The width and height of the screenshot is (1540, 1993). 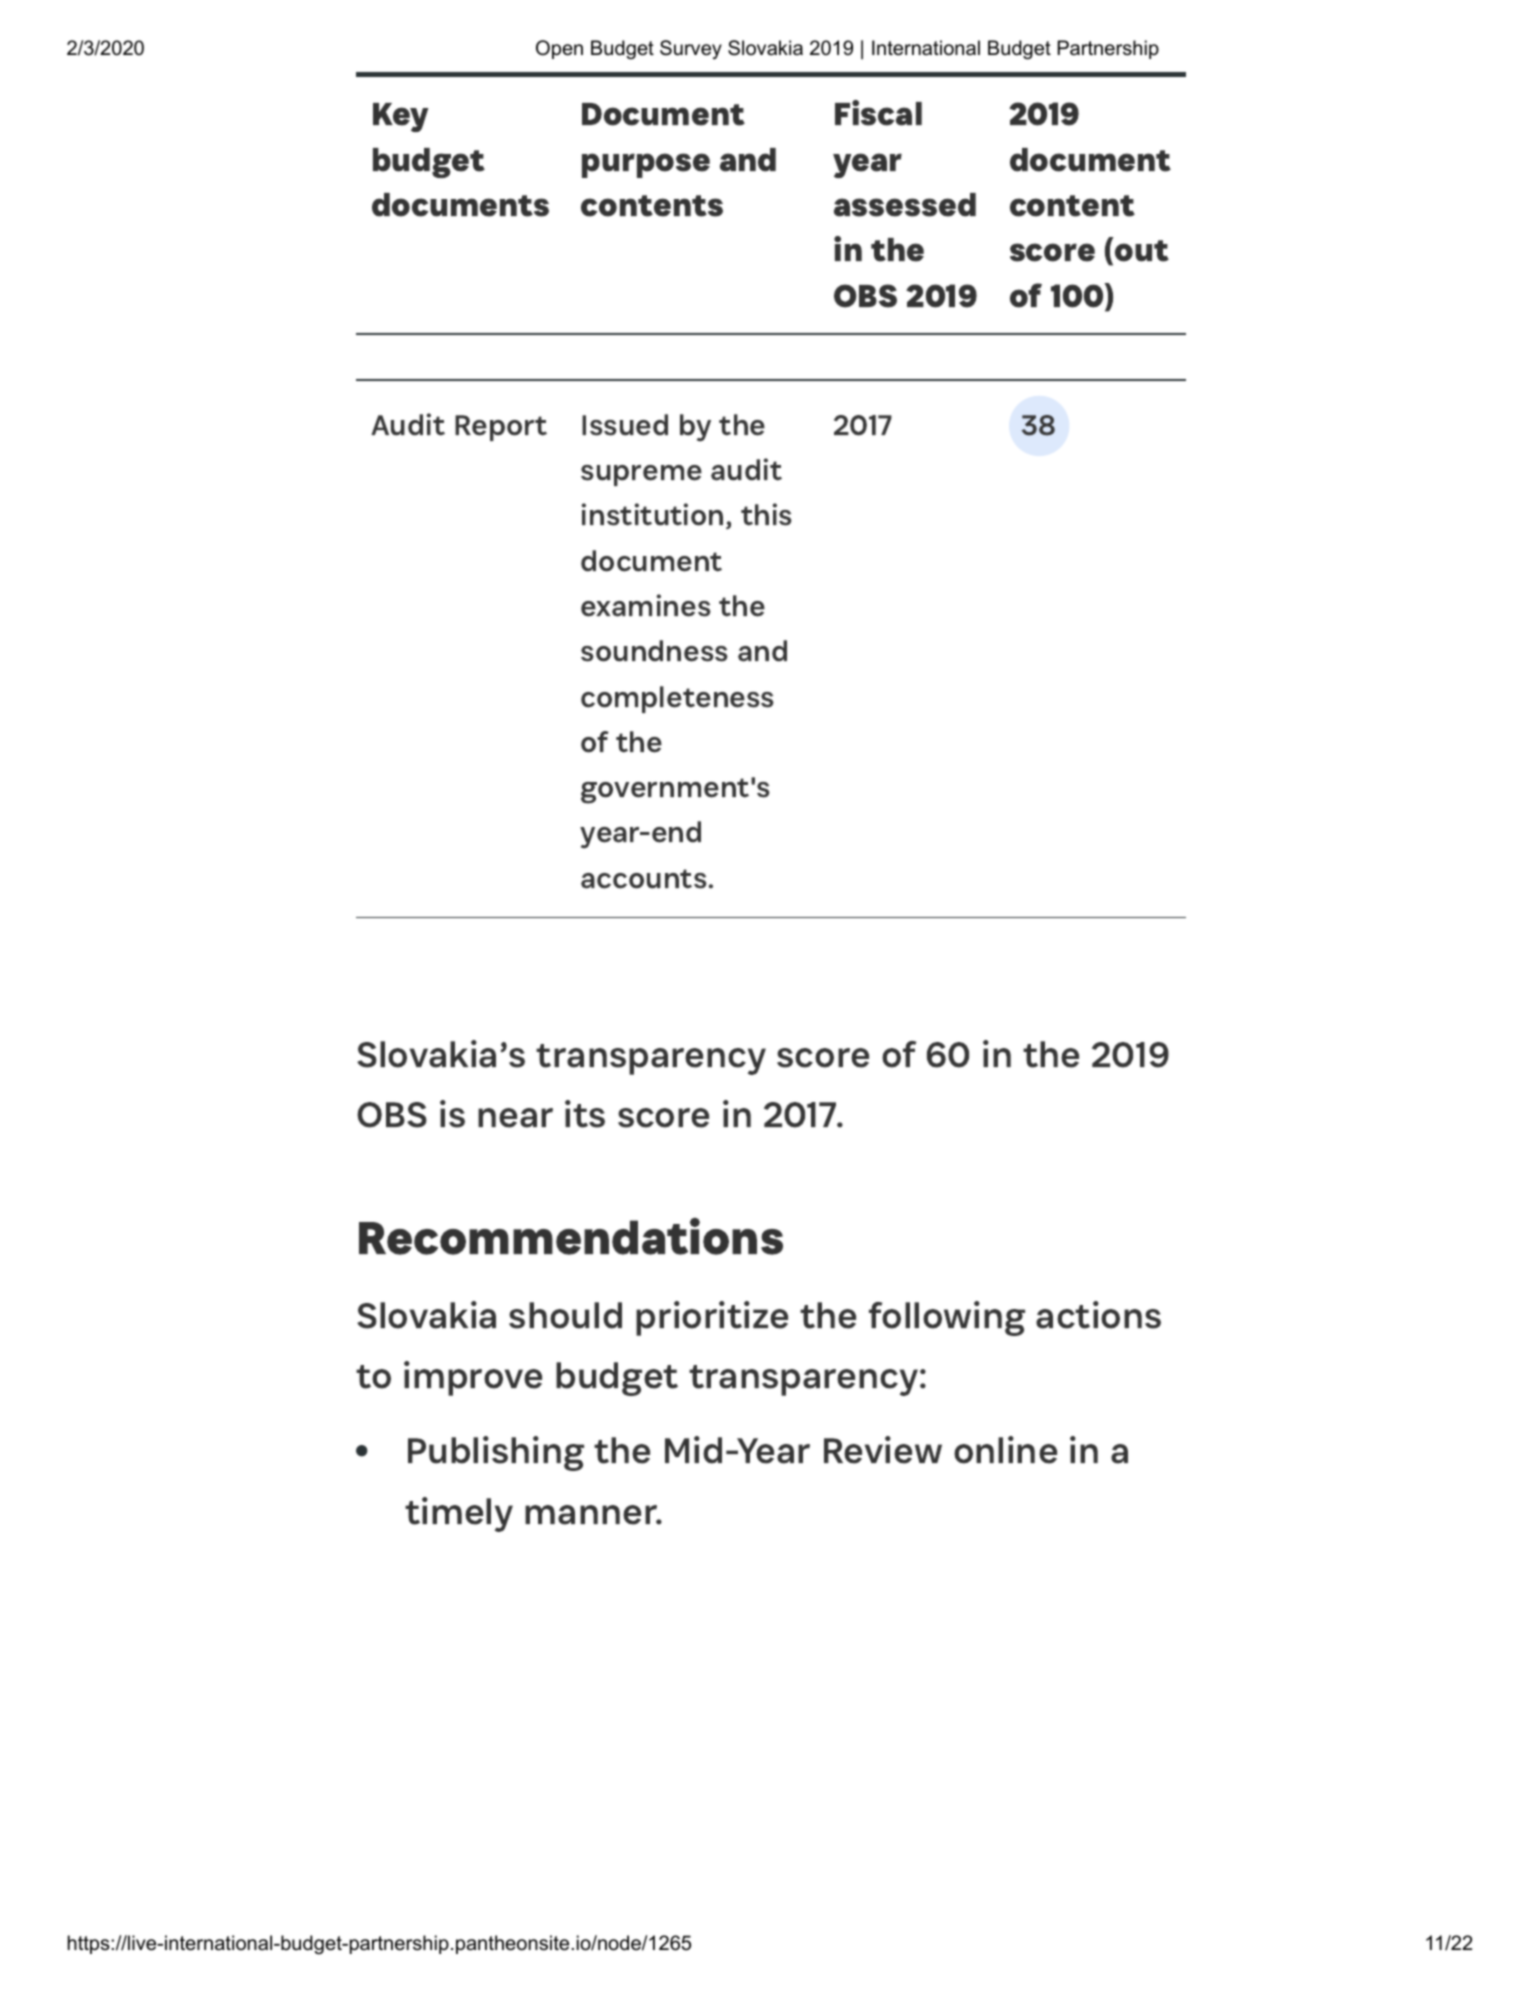 I want to click on completeness, so click(x=677, y=699).
